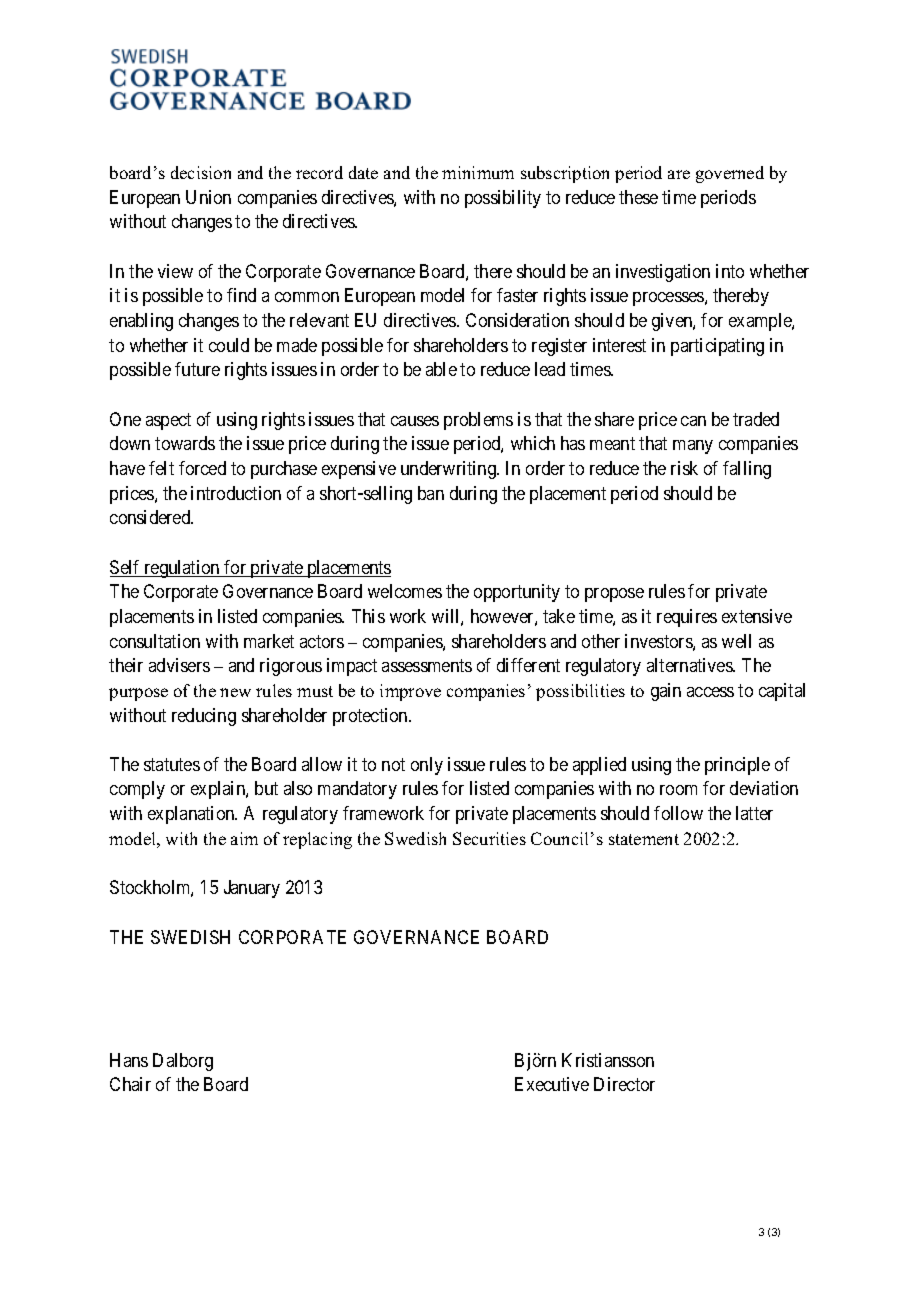 Image resolution: width=924 pixels, height=1308 pixels. I want to click on aim, so click(244, 838).
